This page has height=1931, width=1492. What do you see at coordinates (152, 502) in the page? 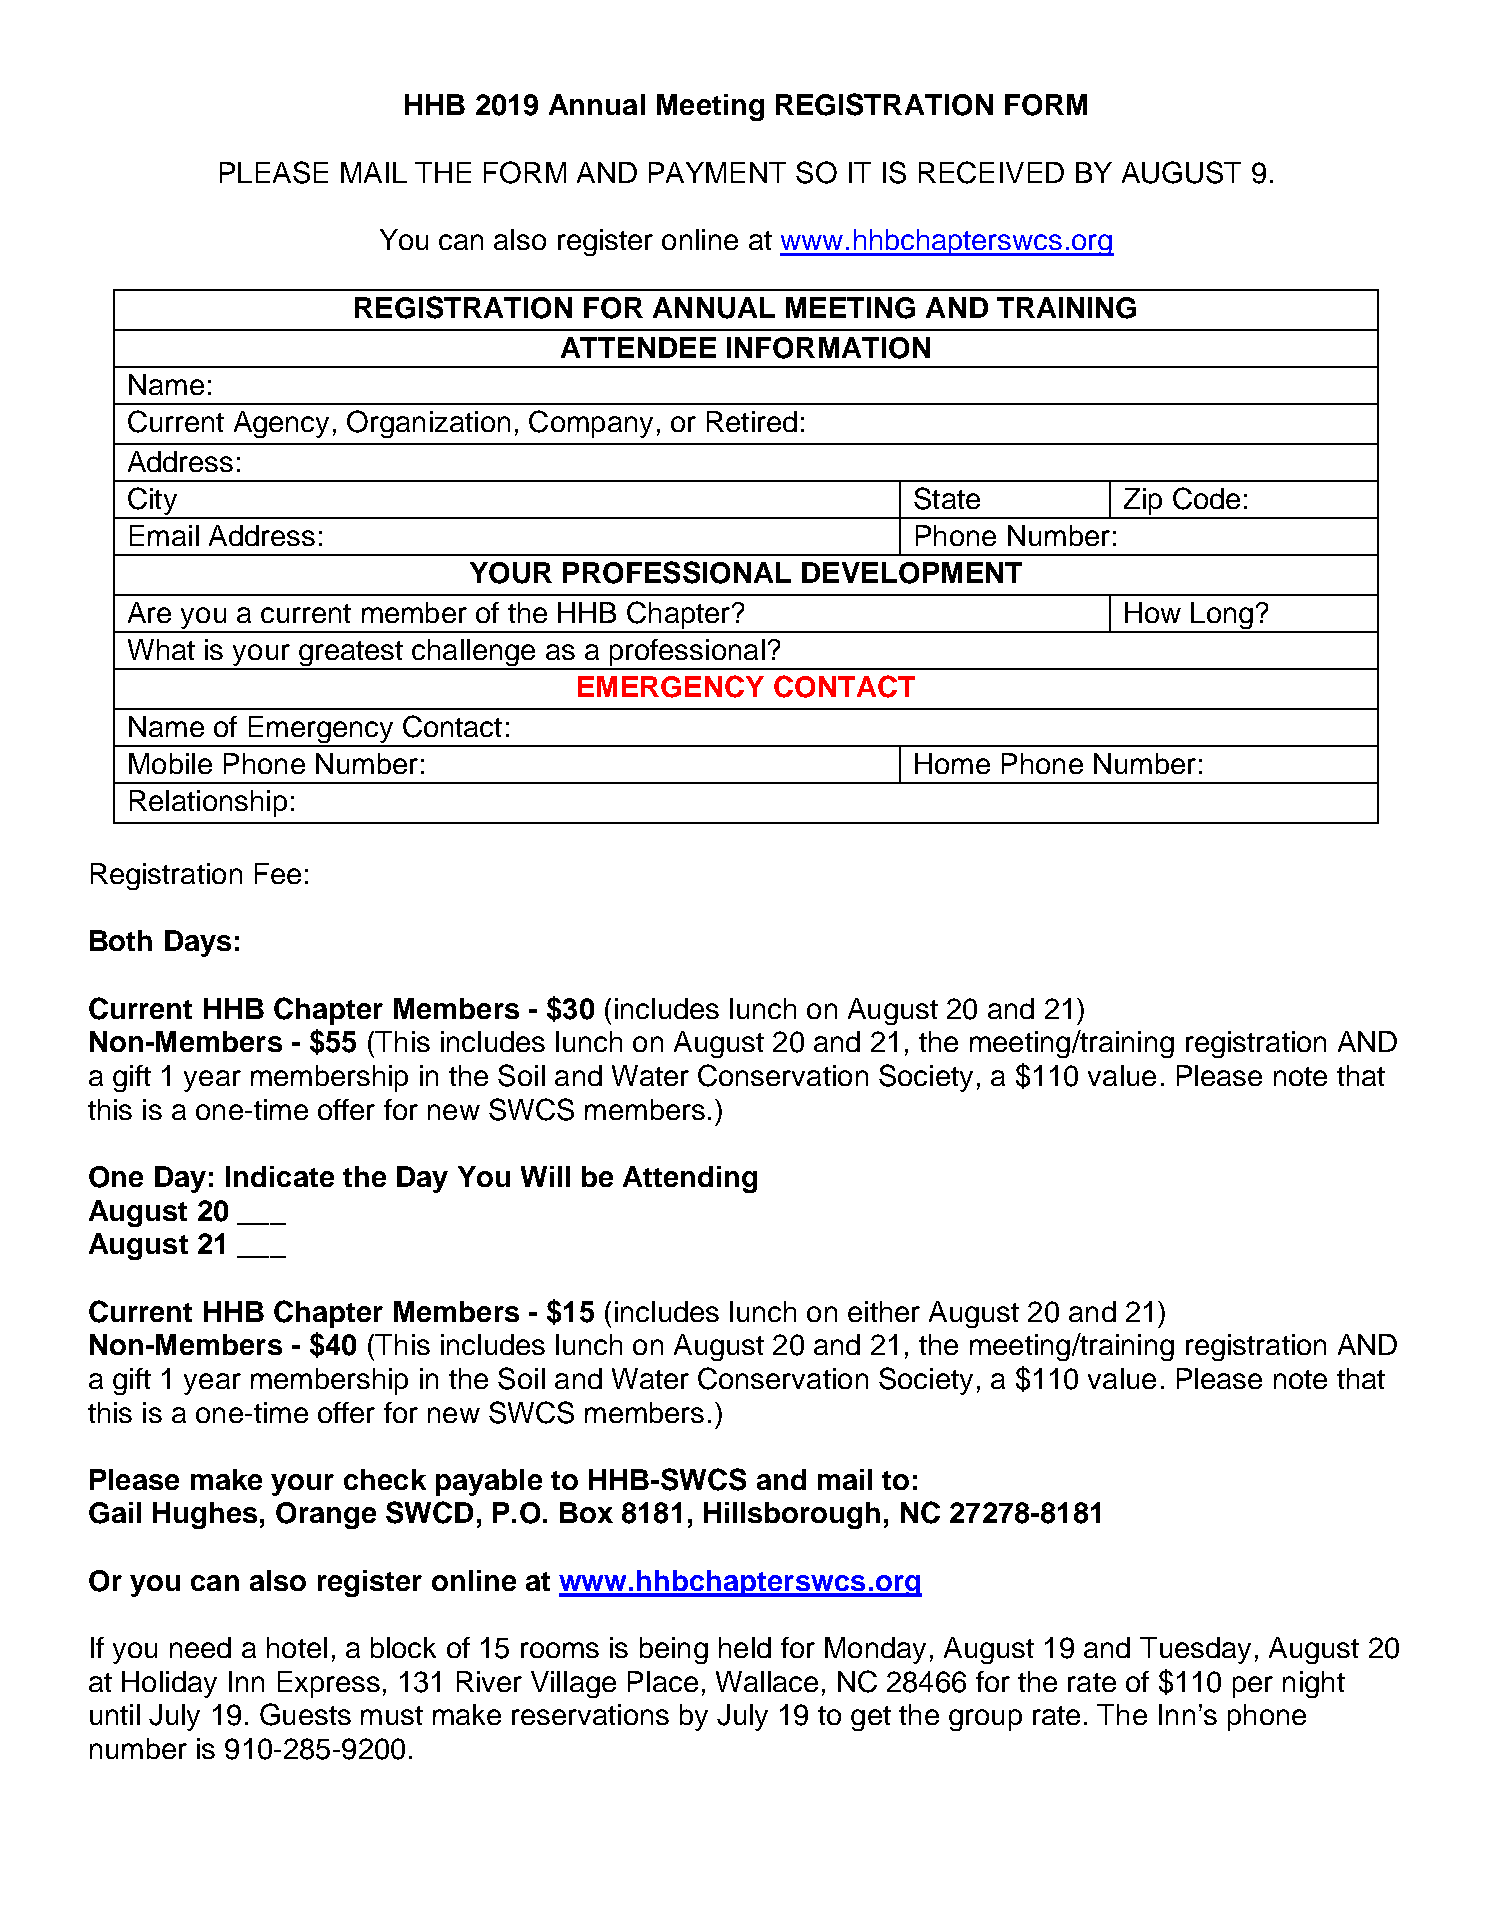
I see `City` at bounding box center [152, 502].
